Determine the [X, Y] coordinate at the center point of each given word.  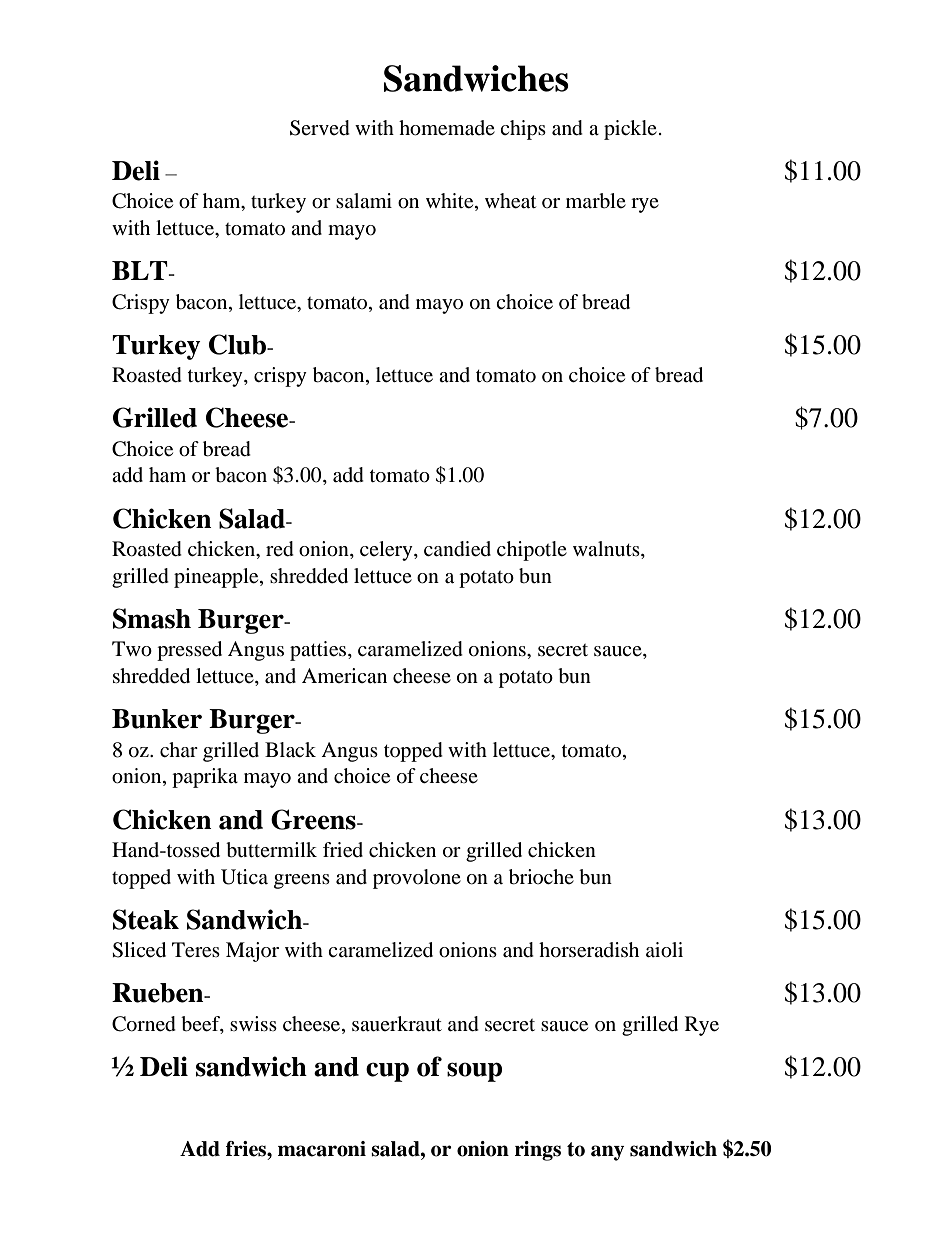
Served [320, 128]
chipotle [532, 551]
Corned [144, 1024]
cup [387, 1072]
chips [523, 130]
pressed [189, 651]
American [344, 675]
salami [364, 200]
